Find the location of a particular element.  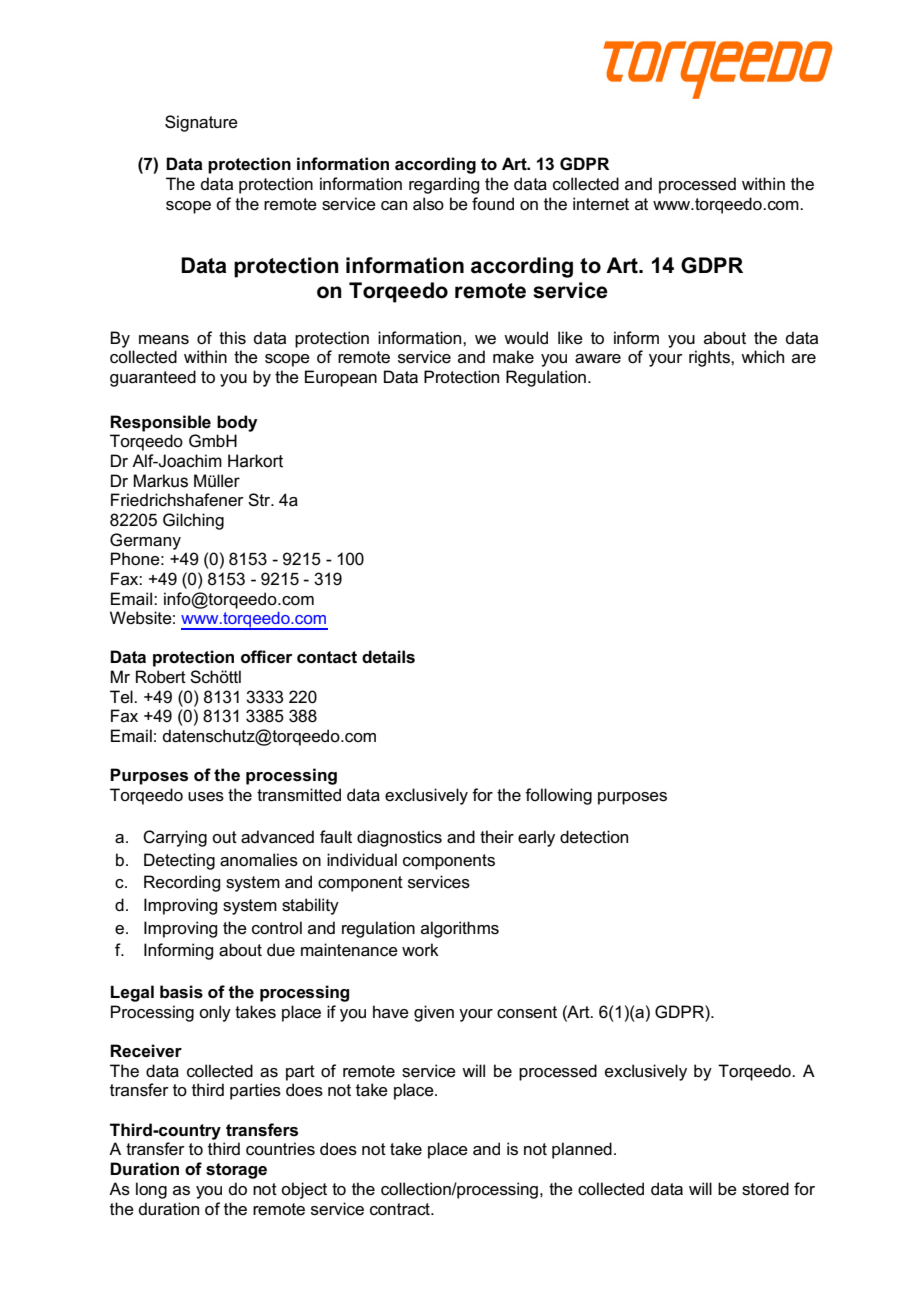

storage is located at coordinates (236, 1171).
